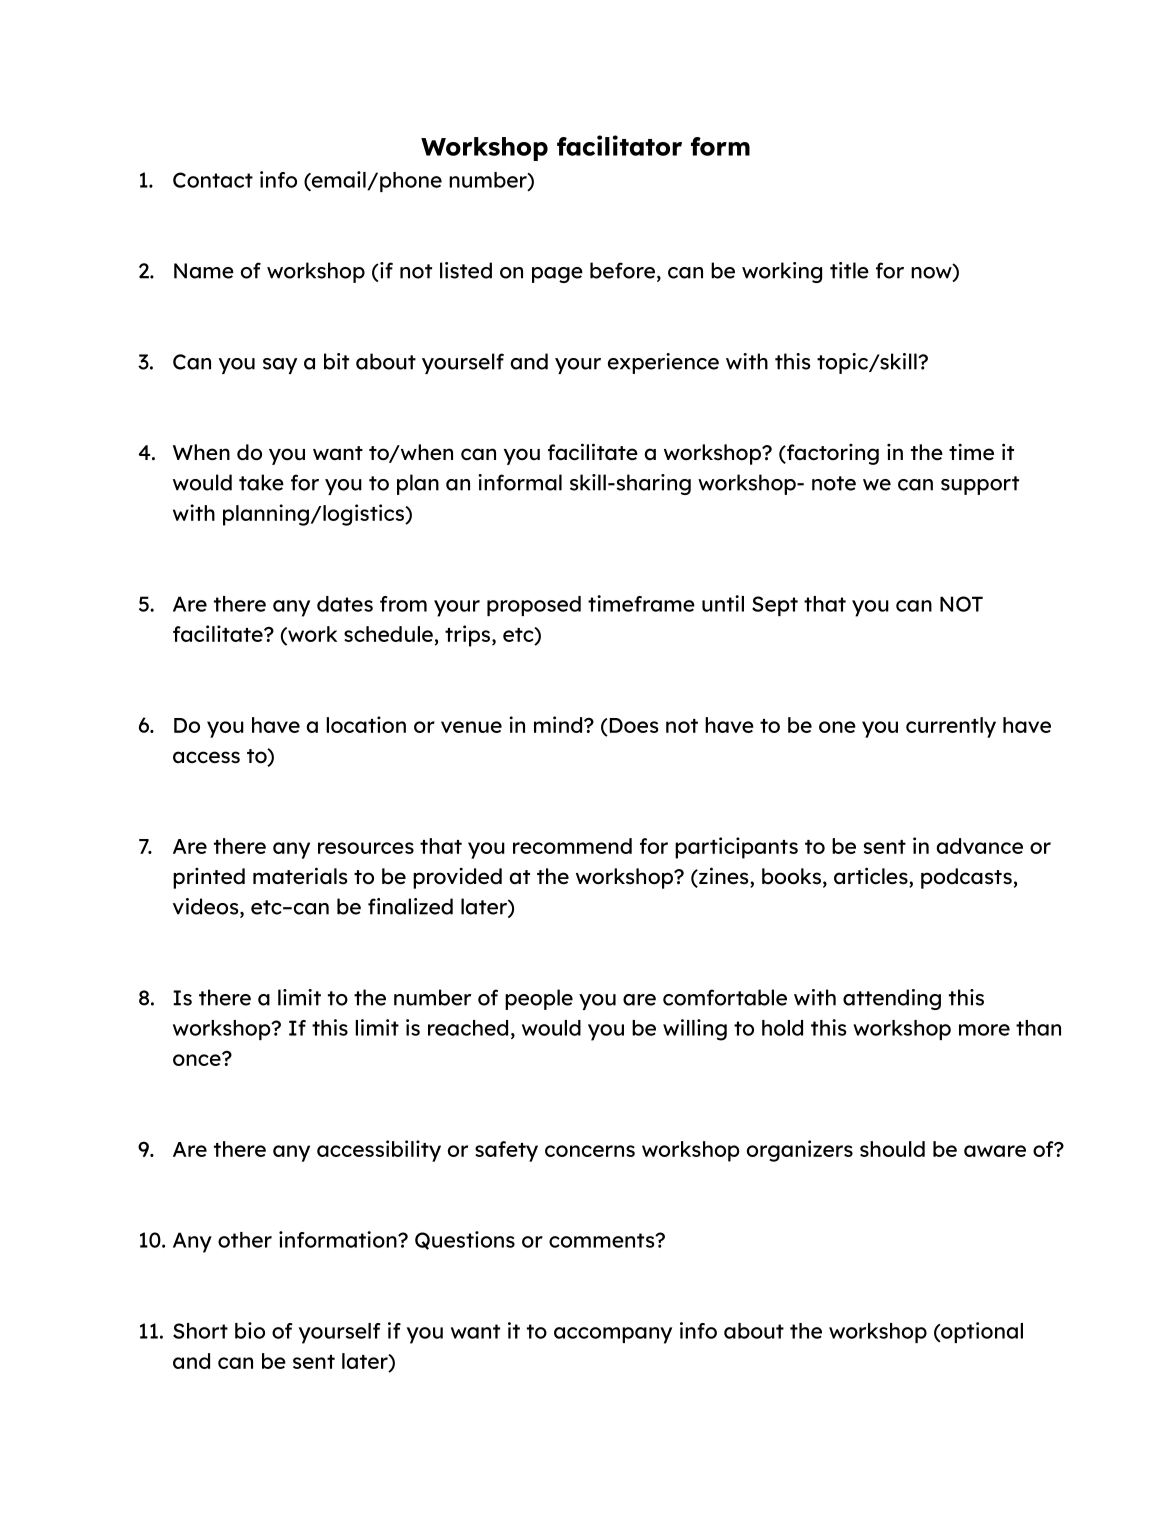  Describe the element at coordinates (213, 180) in the document. I see `Contact` at that location.
